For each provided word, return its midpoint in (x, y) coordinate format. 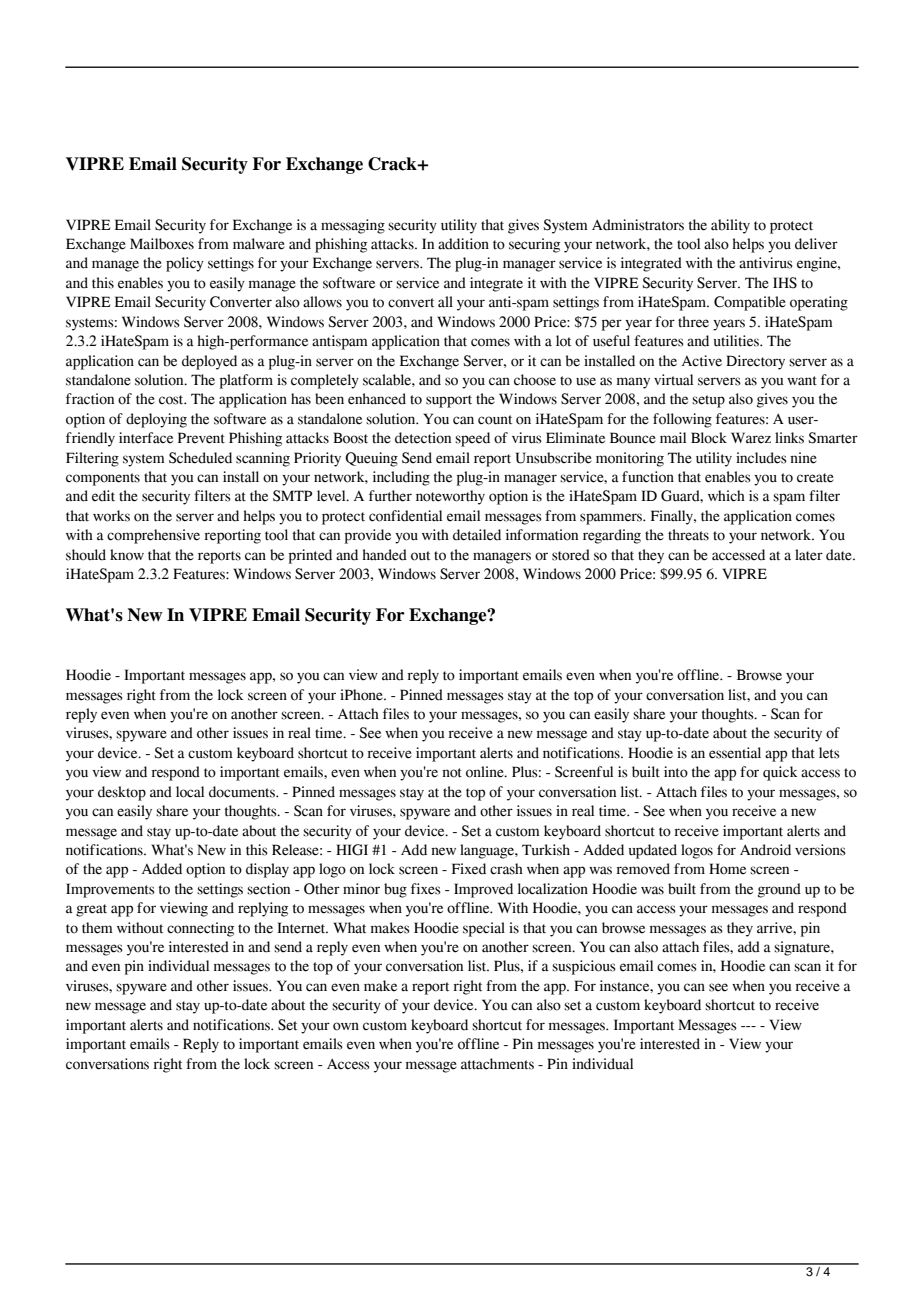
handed (384, 555)
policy (185, 264)
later (809, 555)
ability (730, 226)
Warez (751, 438)
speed (472, 439)
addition (463, 244)
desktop (122, 793)
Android (765, 850)
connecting (200, 929)
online (486, 772)
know (127, 555)
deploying (156, 420)
